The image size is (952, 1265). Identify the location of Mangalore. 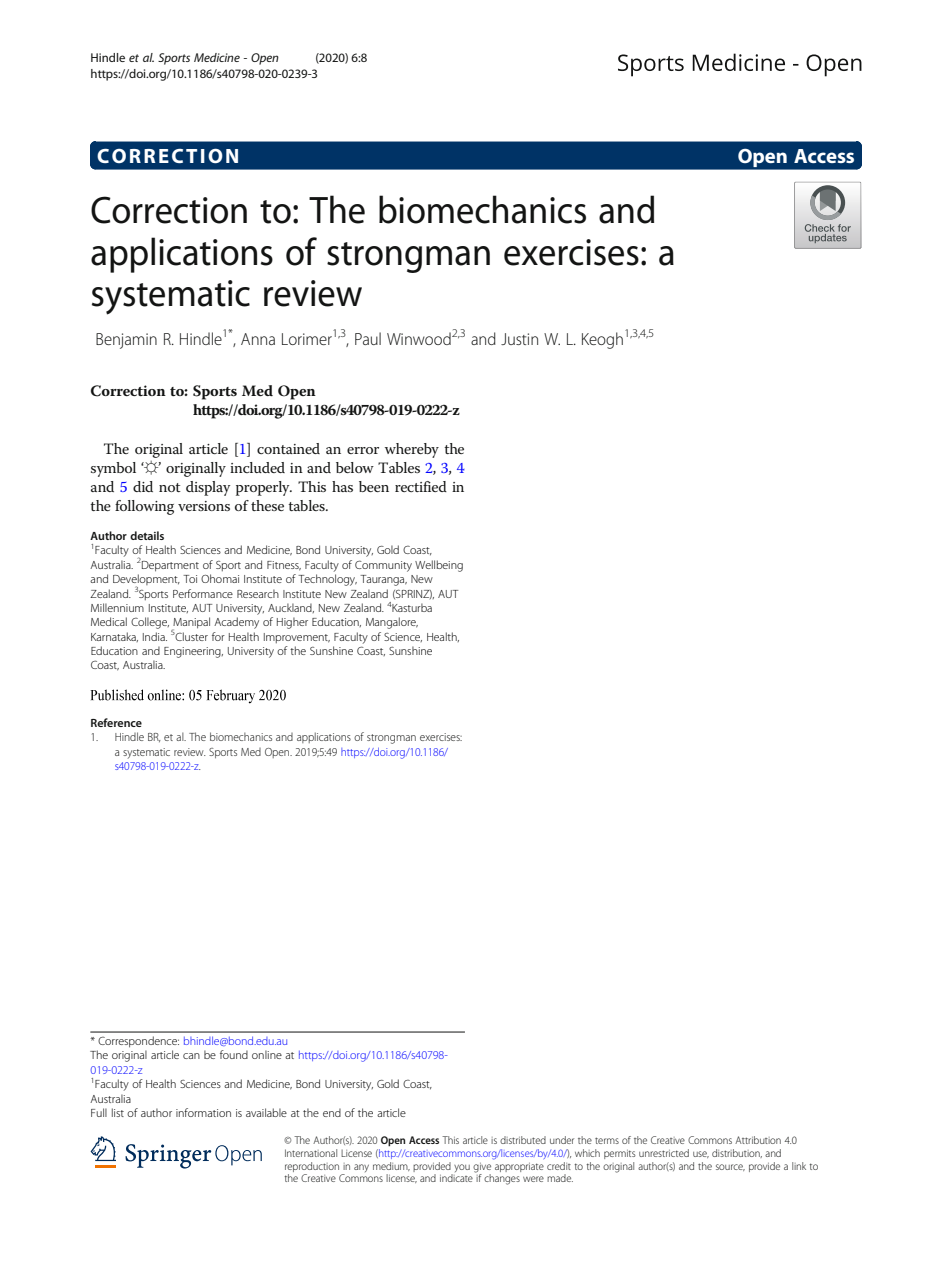
(392, 623).
